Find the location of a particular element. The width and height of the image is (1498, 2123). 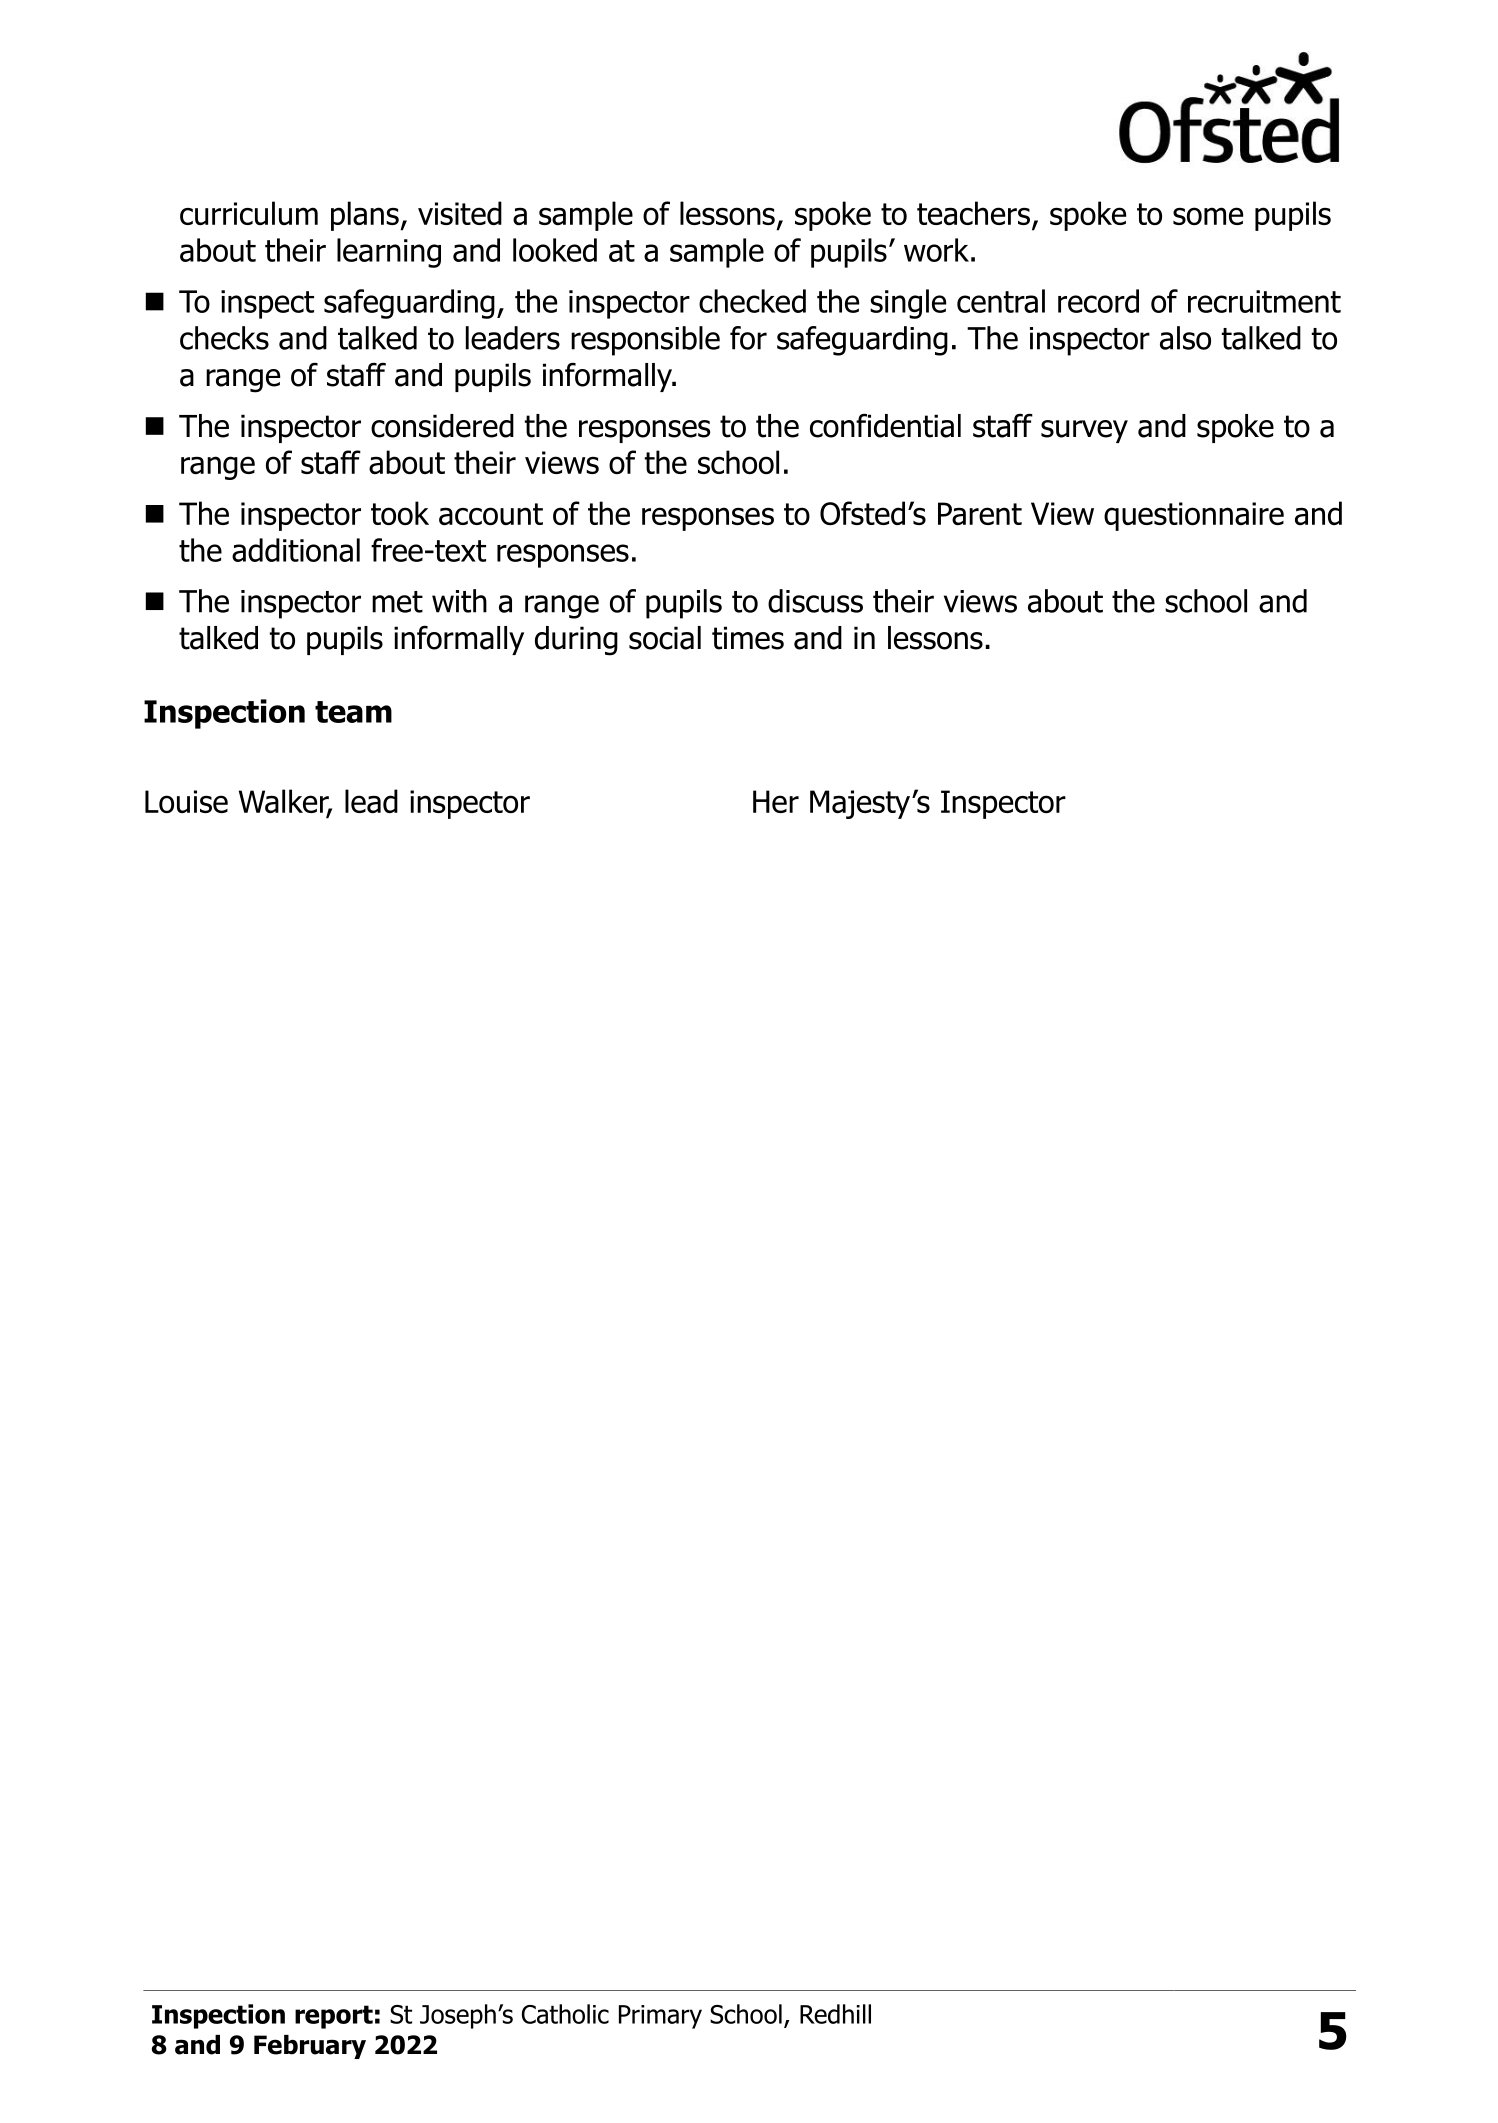

Catholic is located at coordinates (565, 2014).
